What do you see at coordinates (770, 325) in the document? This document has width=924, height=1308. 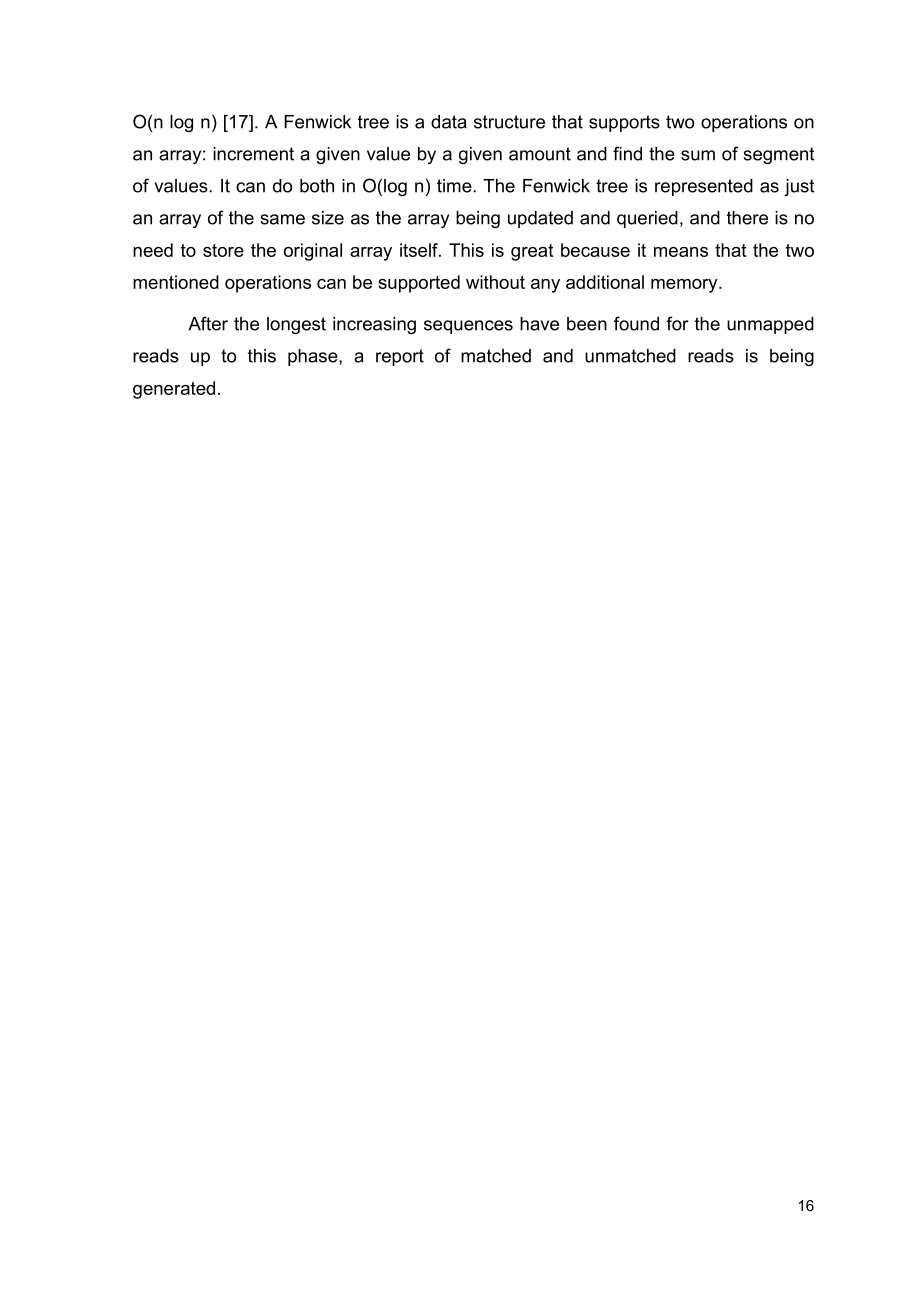 I see `unmapped` at bounding box center [770, 325].
